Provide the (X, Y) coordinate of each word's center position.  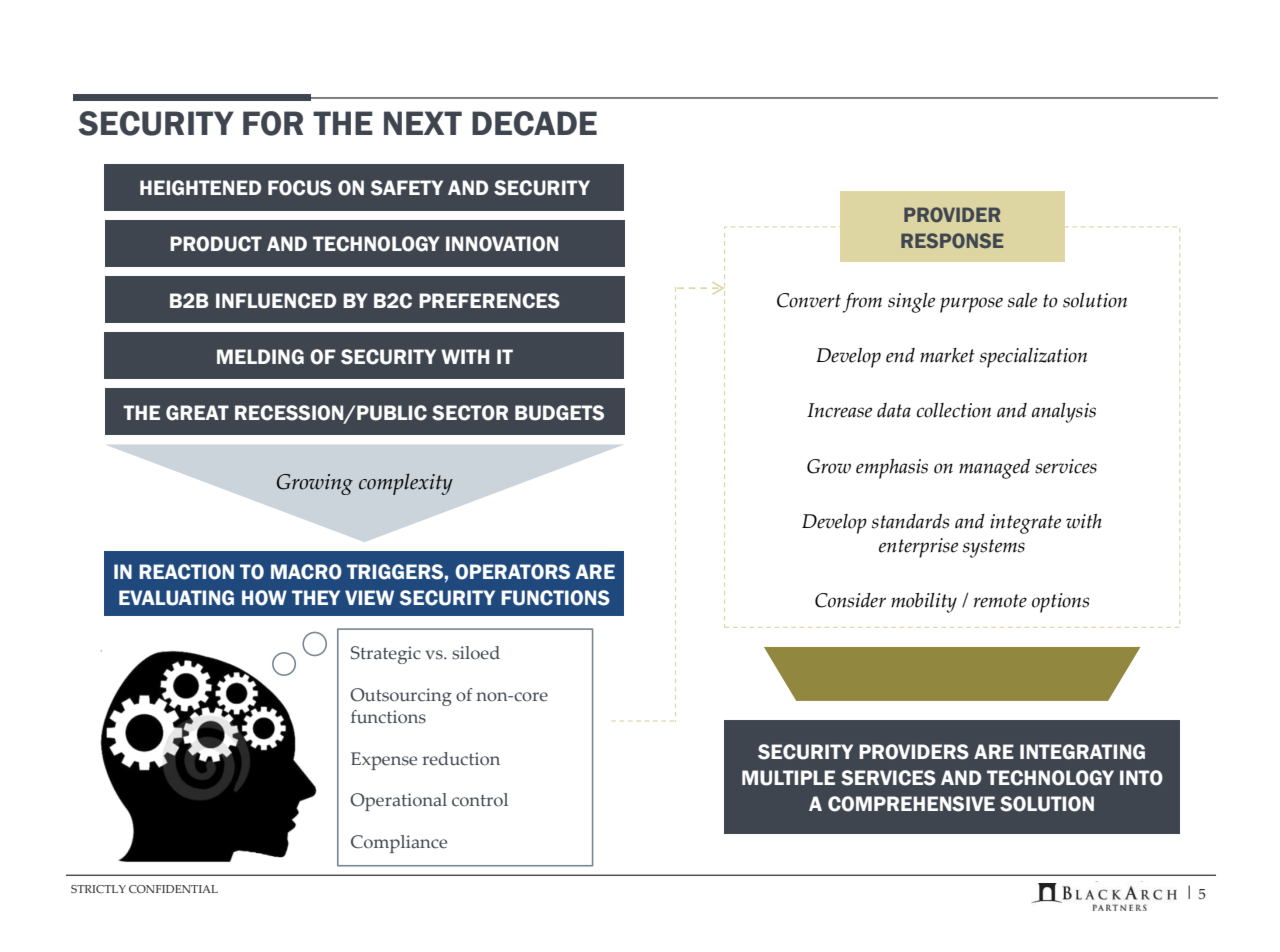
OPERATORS (512, 572)
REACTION (186, 572)
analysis (1064, 413)
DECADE (534, 123)
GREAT (197, 413)
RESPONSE (952, 240)
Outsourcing (401, 697)
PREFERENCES (489, 301)
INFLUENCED (276, 301)
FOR (273, 123)
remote (1000, 601)
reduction (461, 759)
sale (1022, 300)
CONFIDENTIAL (173, 889)
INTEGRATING (1082, 752)
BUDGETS (559, 413)
